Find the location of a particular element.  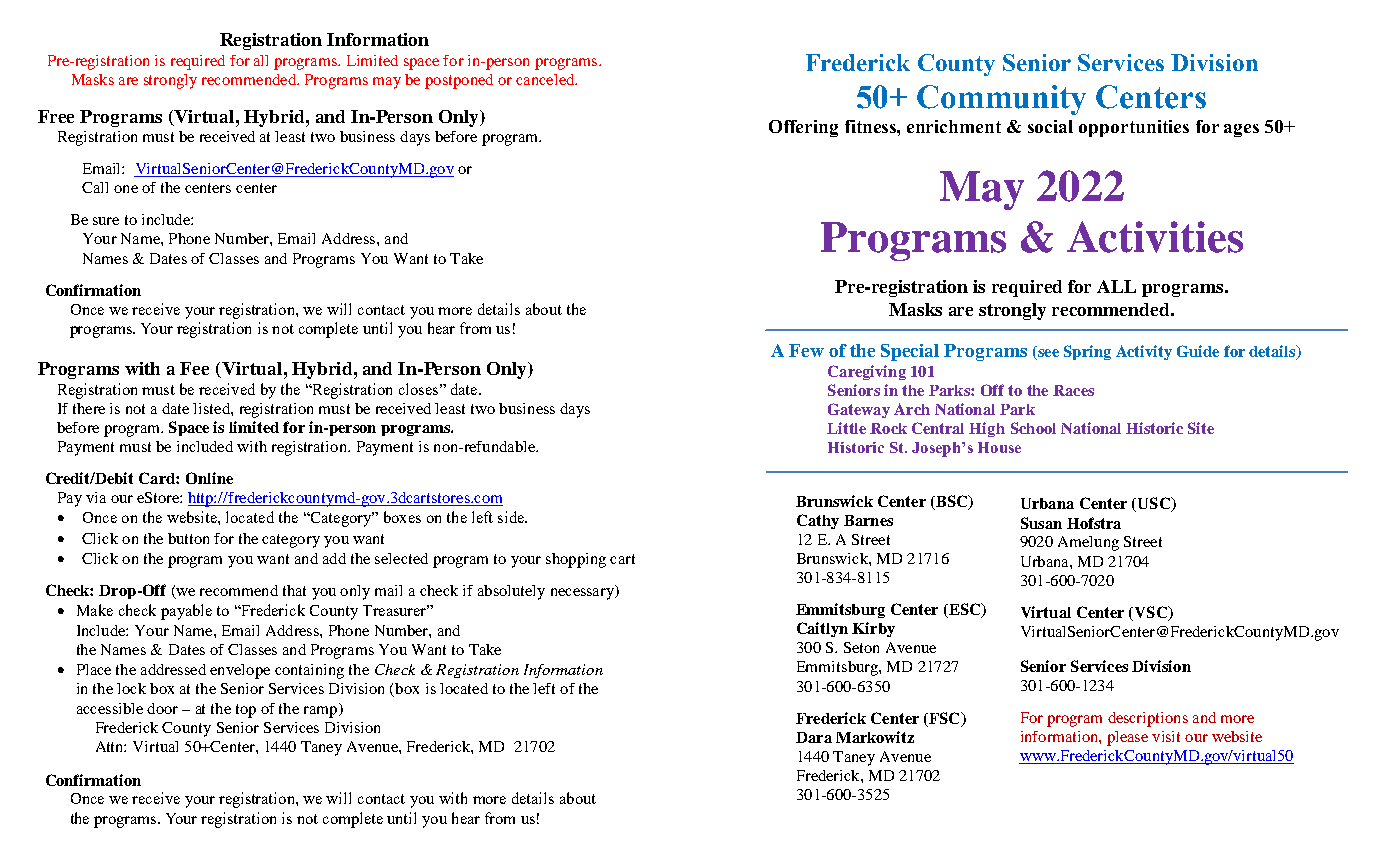

via is located at coordinates (96, 497).
